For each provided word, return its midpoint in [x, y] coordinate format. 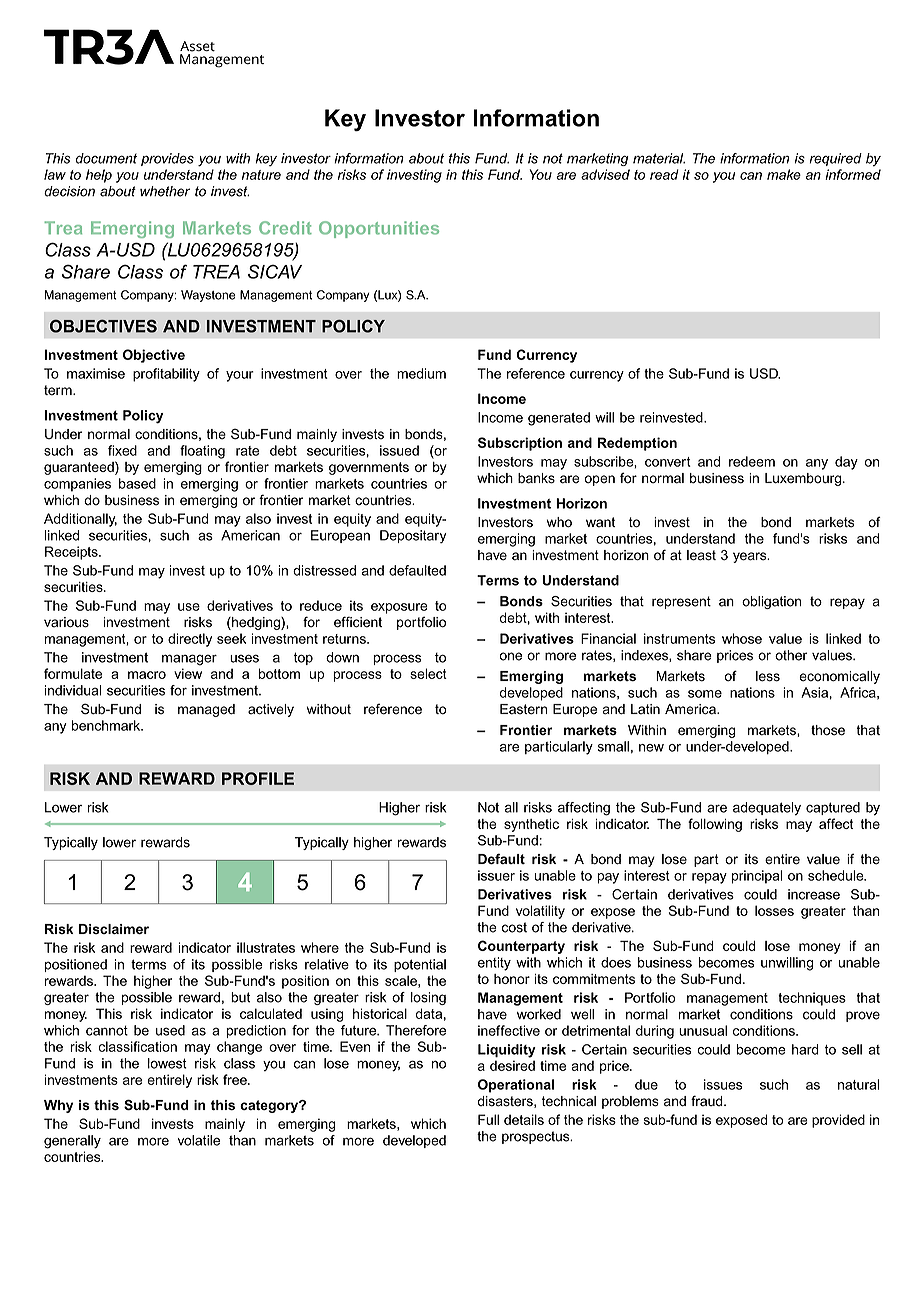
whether [165, 191]
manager [189, 660]
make [784, 174]
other [791, 655]
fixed [122, 450]
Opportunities [379, 229]
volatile [199, 1140]
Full [488, 1119]
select [428, 673]
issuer [496, 875]
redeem [752, 461]
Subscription [520, 444]
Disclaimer [114, 929]
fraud [708, 1101]
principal [757, 877]
